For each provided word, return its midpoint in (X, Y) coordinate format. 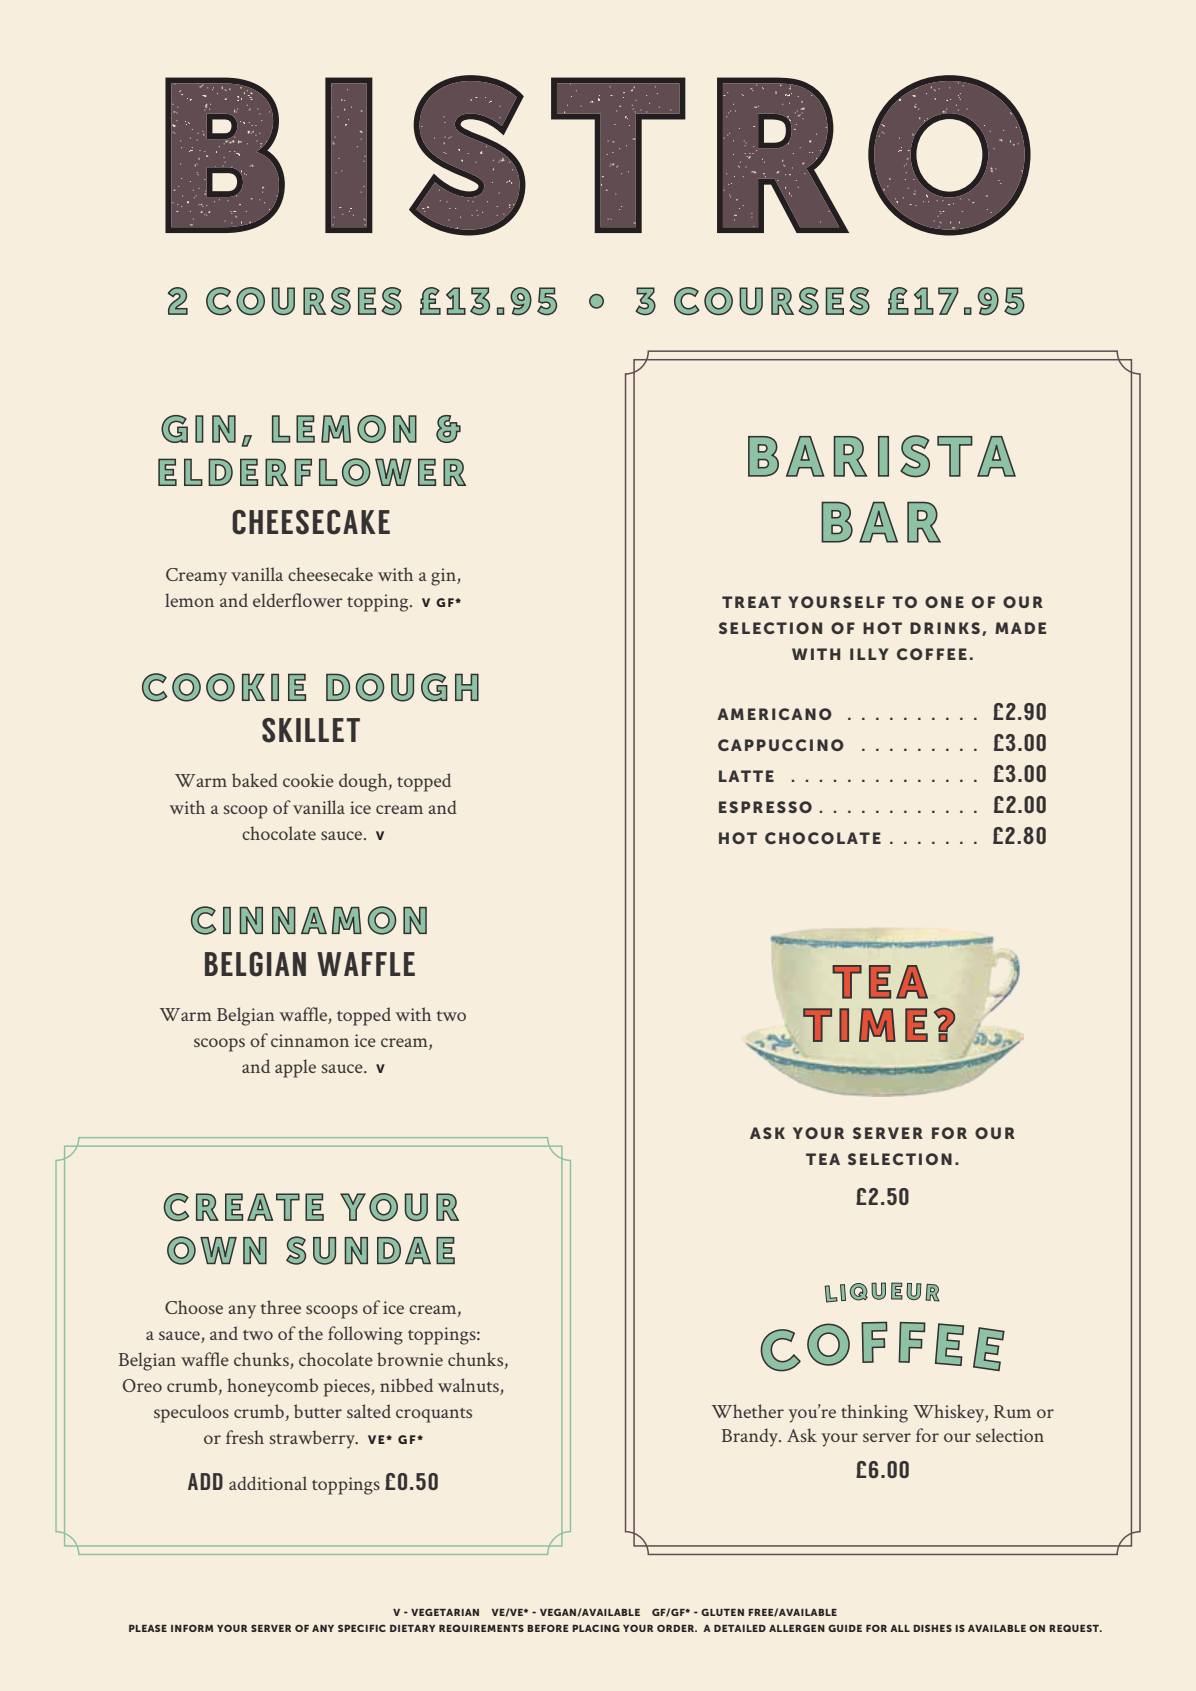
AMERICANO (774, 714)
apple (295, 1068)
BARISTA (882, 456)
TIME (865, 1025)
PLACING (596, 1628)
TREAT (751, 602)
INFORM (192, 1628)
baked (255, 780)
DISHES (932, 1628)
